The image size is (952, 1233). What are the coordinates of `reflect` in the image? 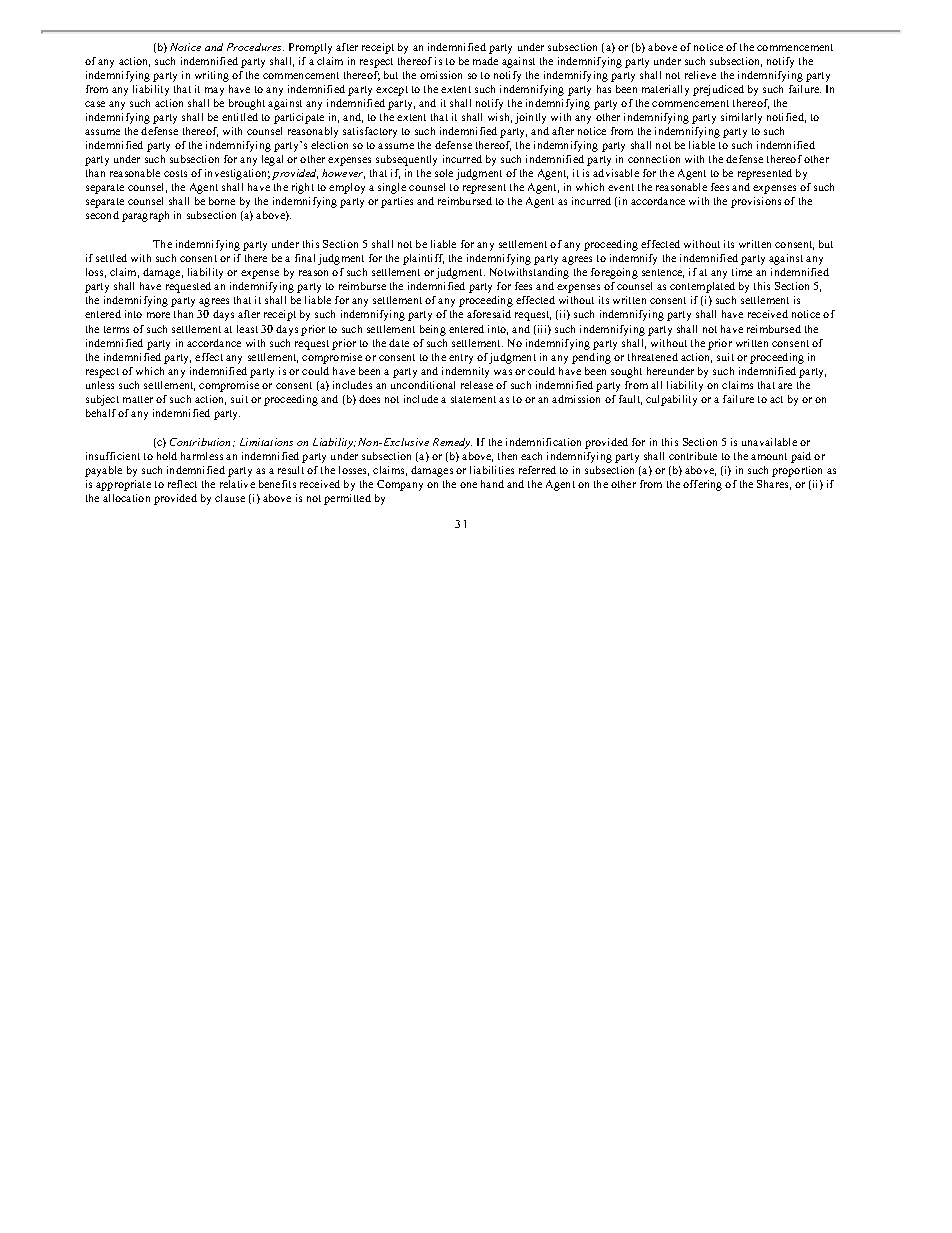 It's located at (182, 484).
